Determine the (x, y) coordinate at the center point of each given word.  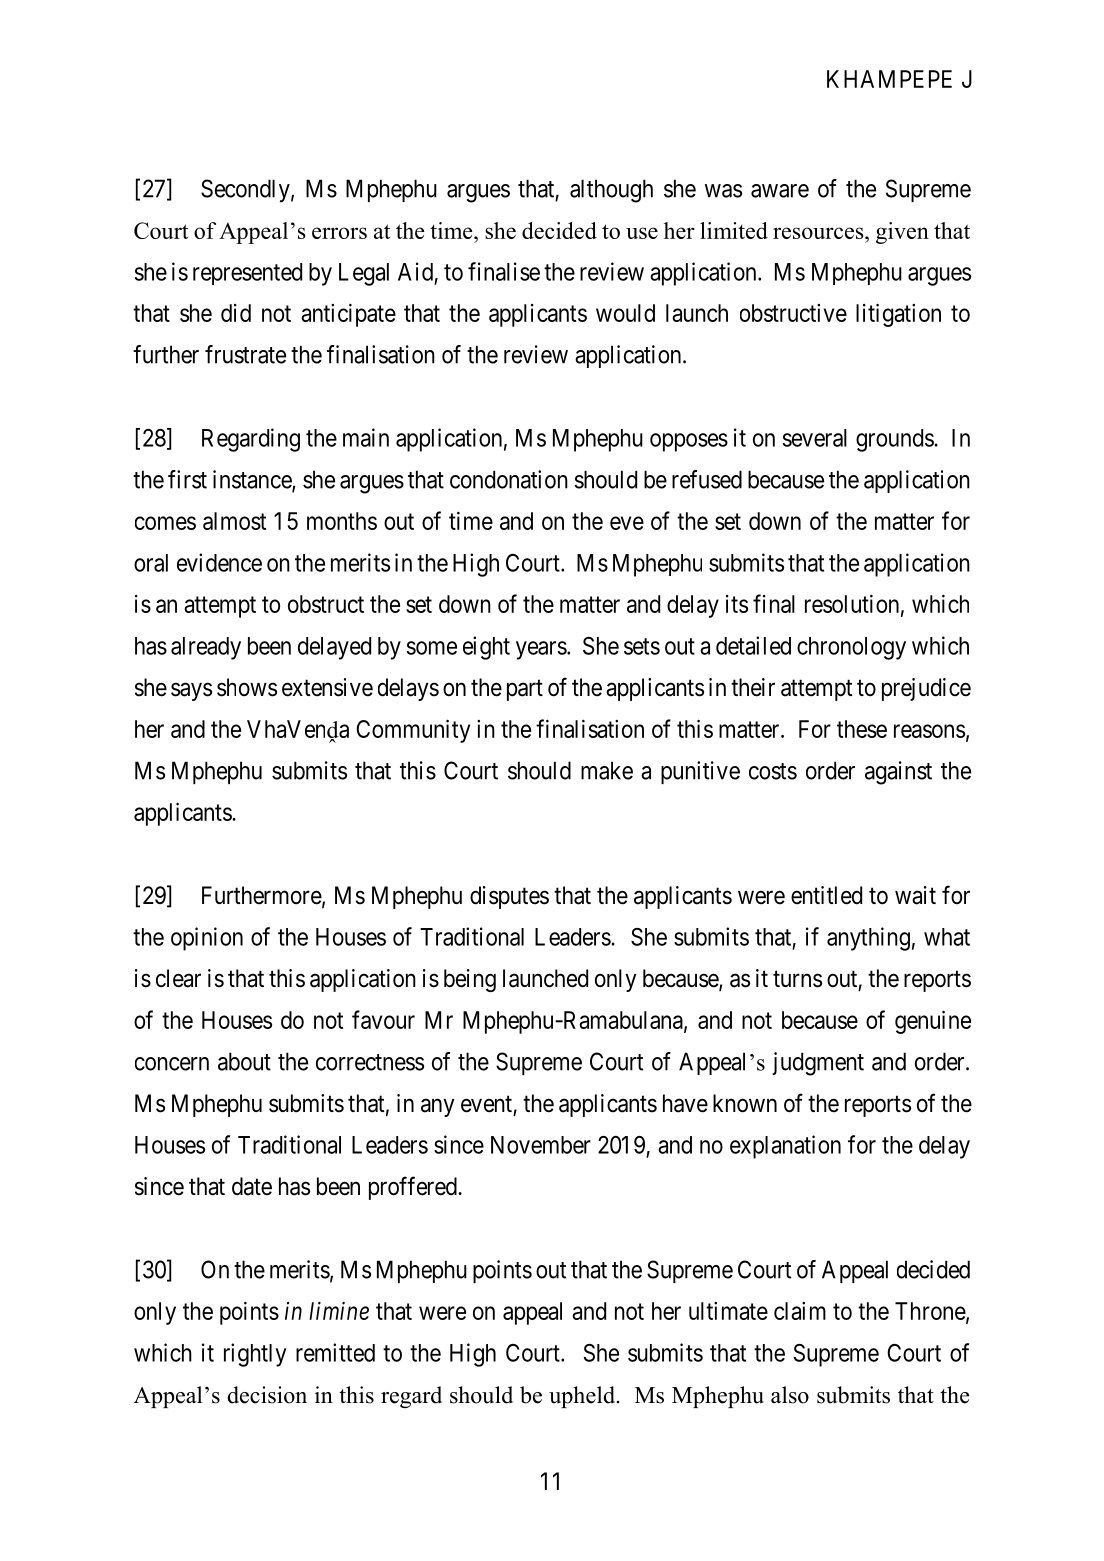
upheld (582, 1397)
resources (819, 233)
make (607, 770)
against (898, 773)
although (611, 191)
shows (247, 687)
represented (247, 274)
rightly (255, 1355)
